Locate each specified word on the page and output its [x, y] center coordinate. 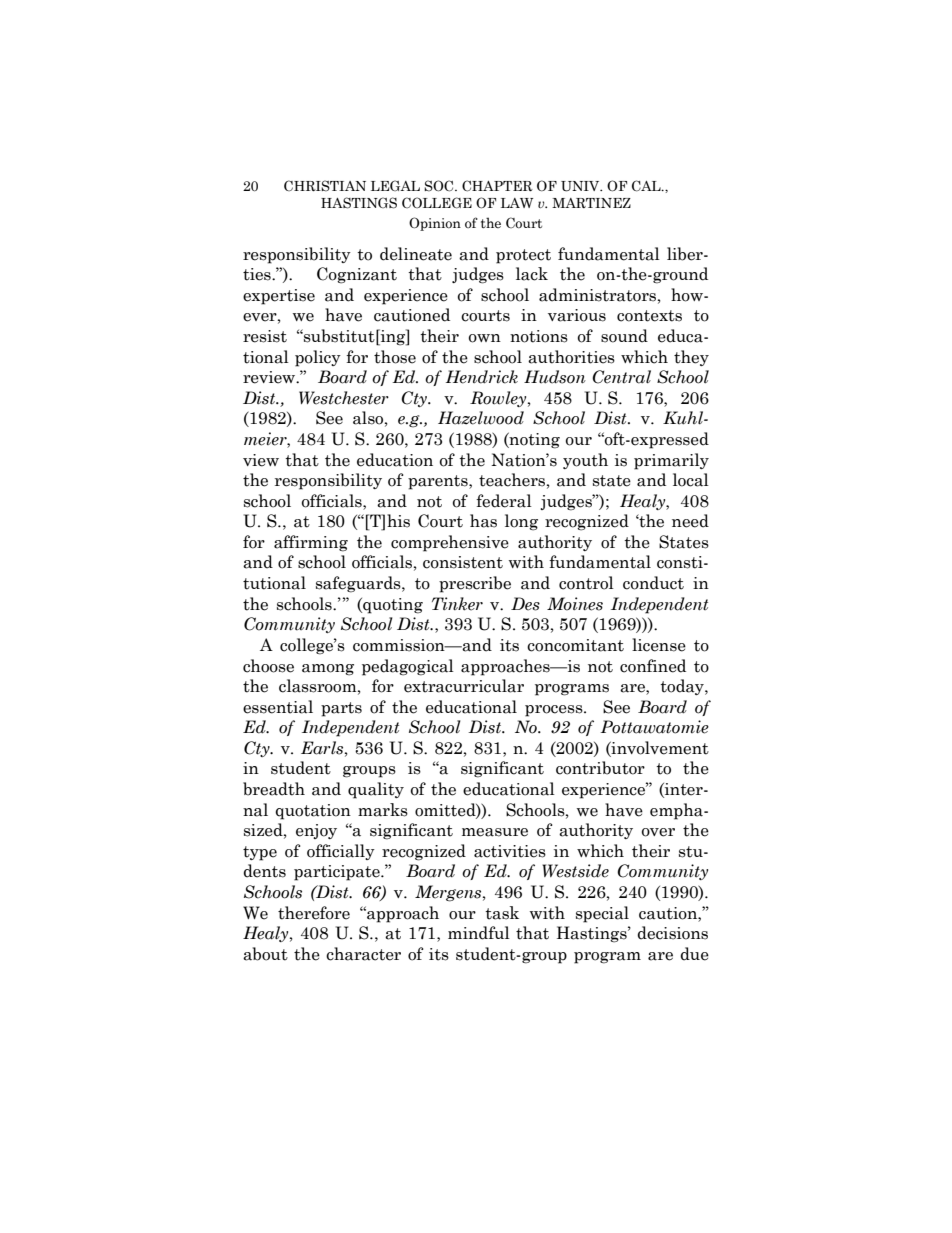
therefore [314, 913]
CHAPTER [497, 186]
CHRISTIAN [325, 186]
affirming [311, 543]
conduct [653, 583]
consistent [463, 562]
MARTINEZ [591, 203]
